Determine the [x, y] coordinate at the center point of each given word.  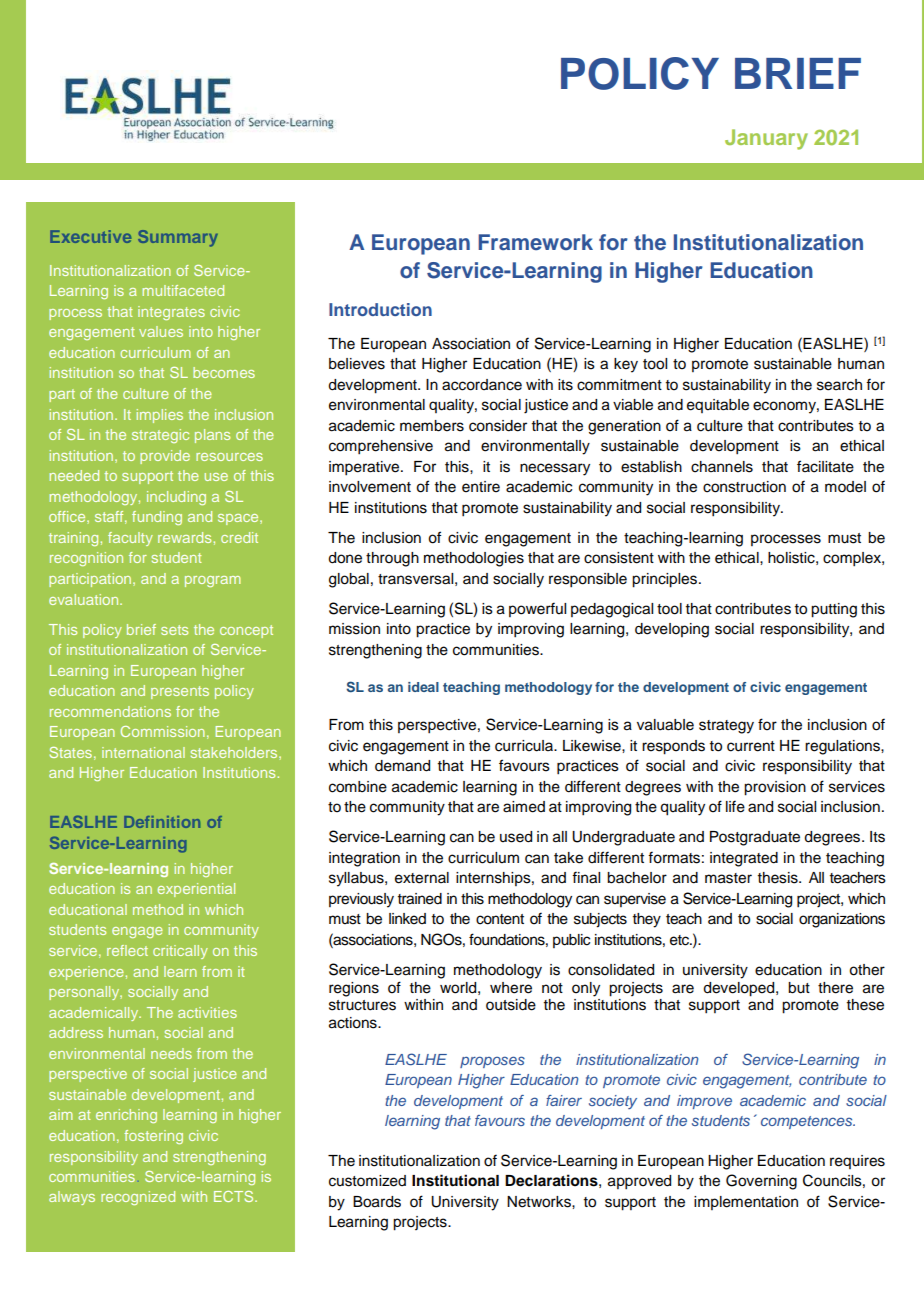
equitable [718, 406]
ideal [423, 687]
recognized [138, 1198]
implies [160, 416]
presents [180, 692]
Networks [540, 1202]
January [766, 139]
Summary [178, 238]
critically [180, 952]
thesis [779, 878]
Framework [535, 242]
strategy [726, 727]
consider [498, 426]
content [500, 919]
